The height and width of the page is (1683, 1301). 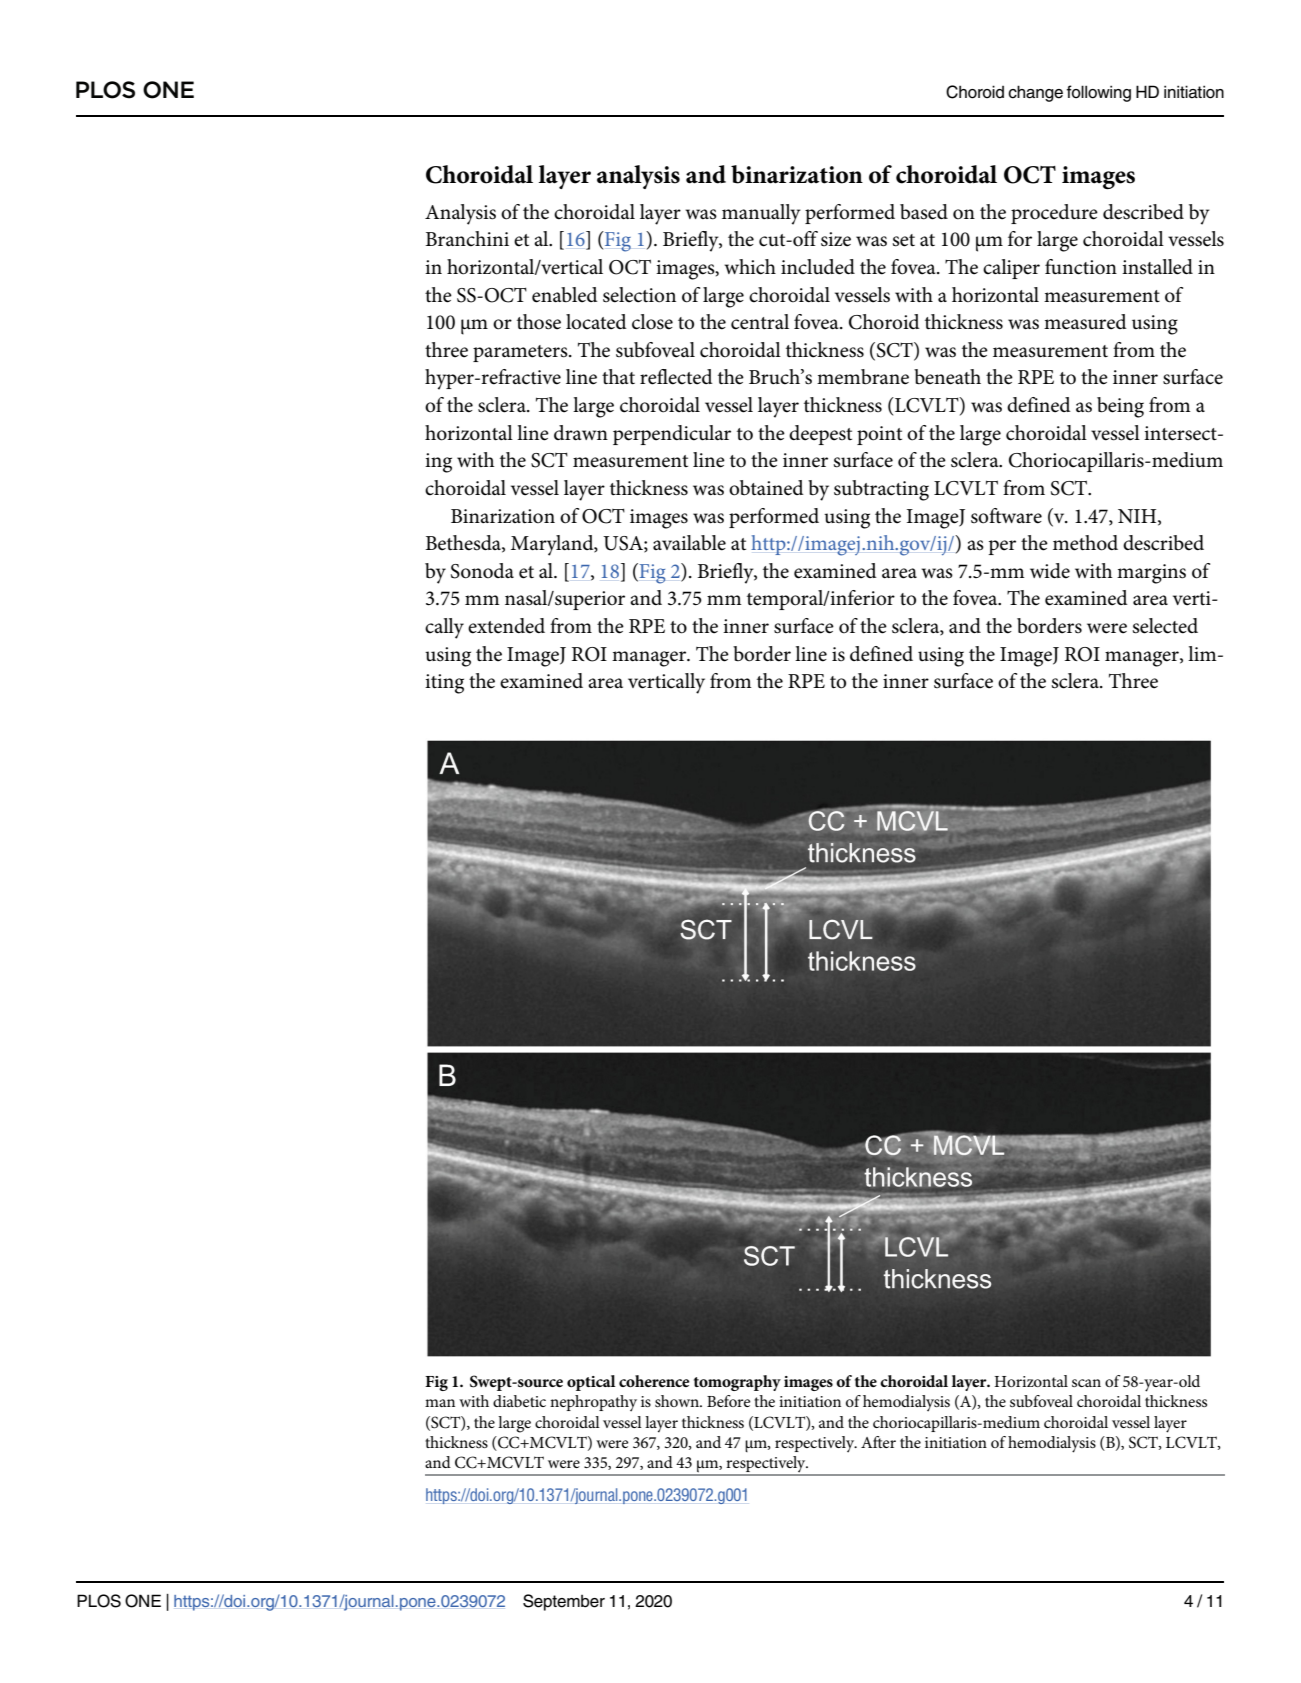 What do you see at coordinates (689, 543) in the page?
I see `available` at bounding box center [689, 543].
